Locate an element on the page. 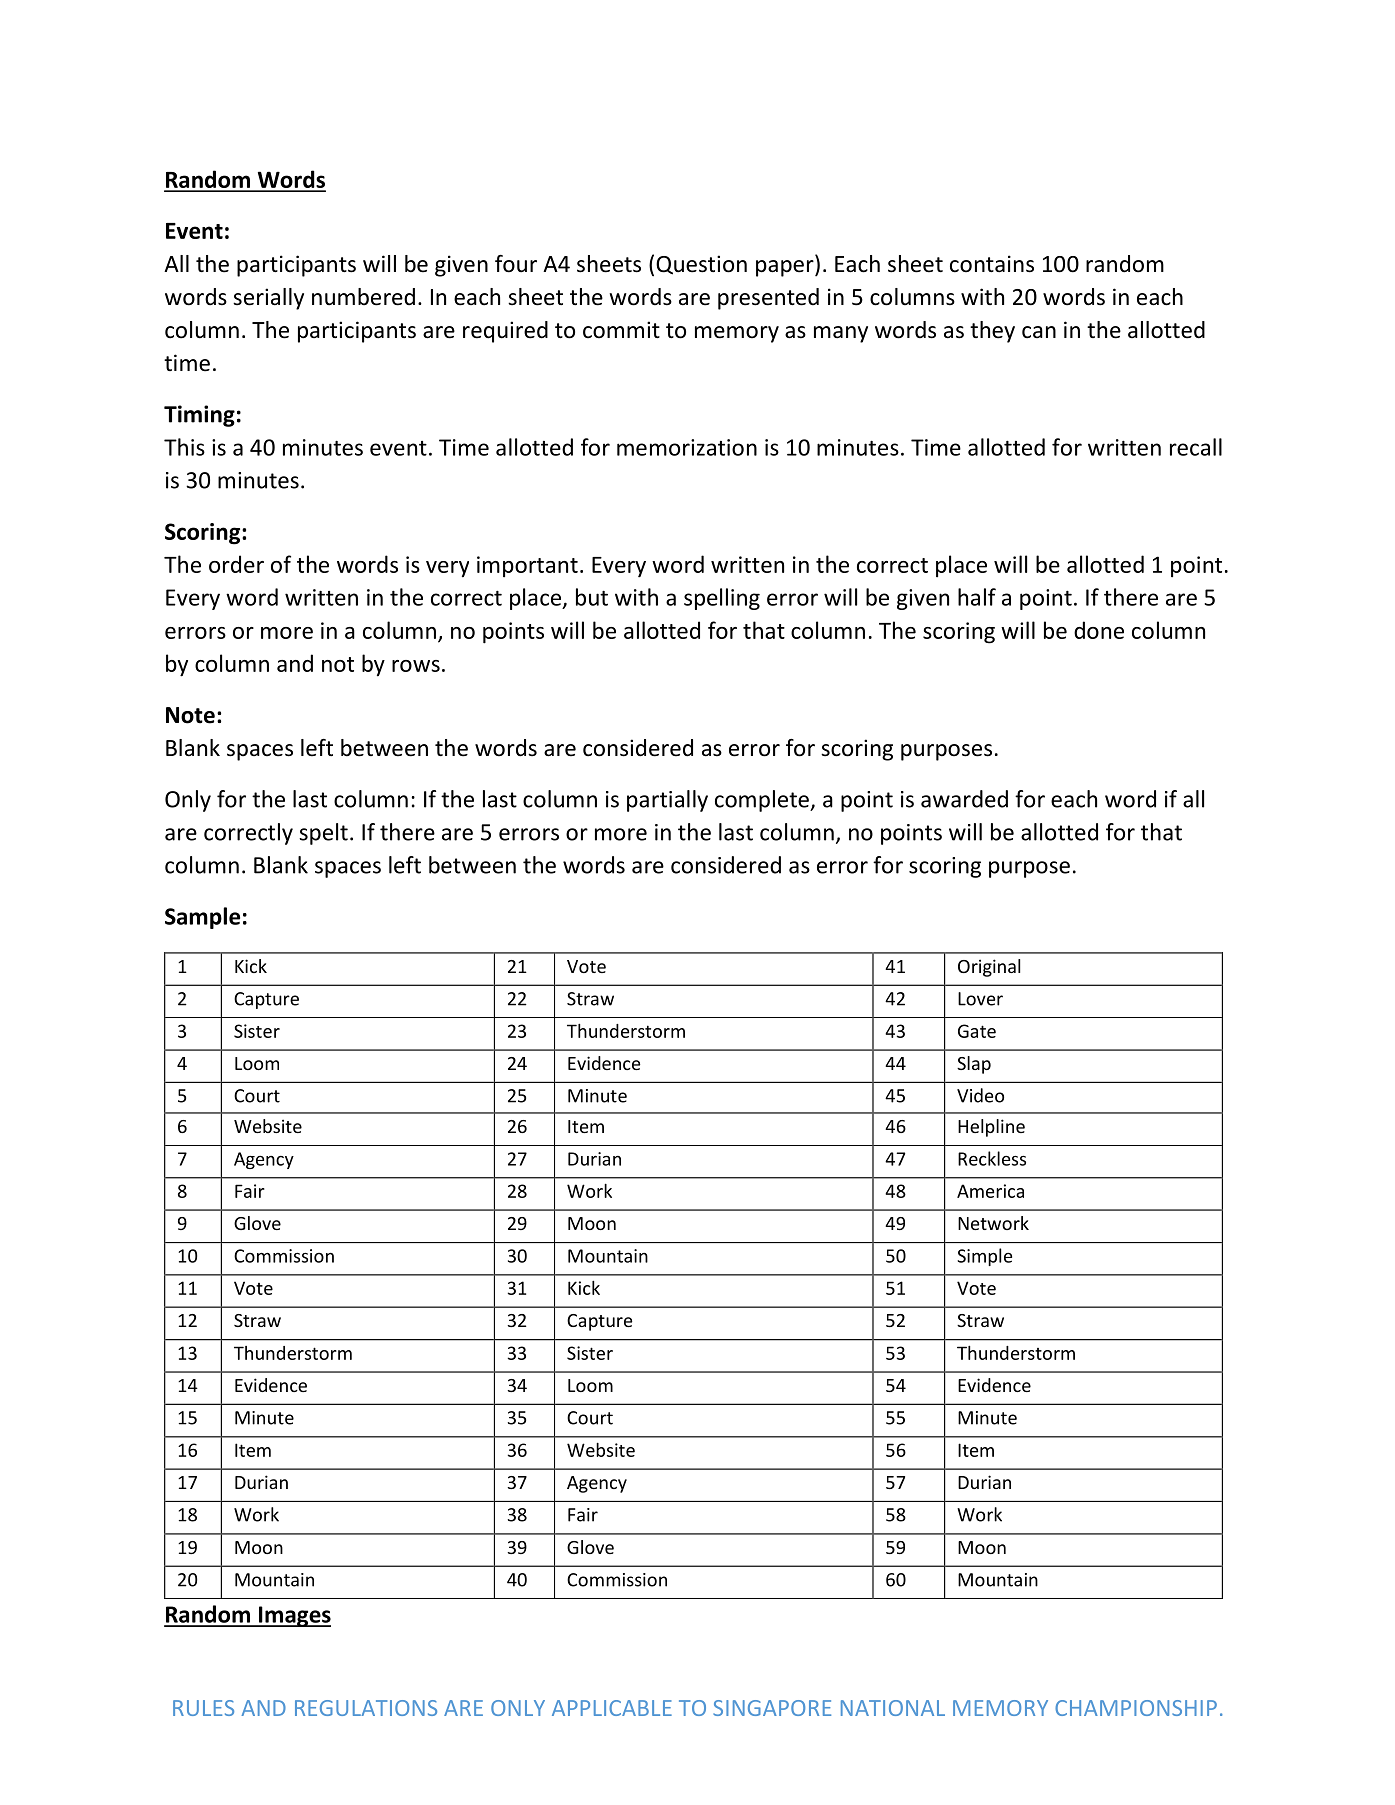  Video is located at coordinates (980, 1095).
